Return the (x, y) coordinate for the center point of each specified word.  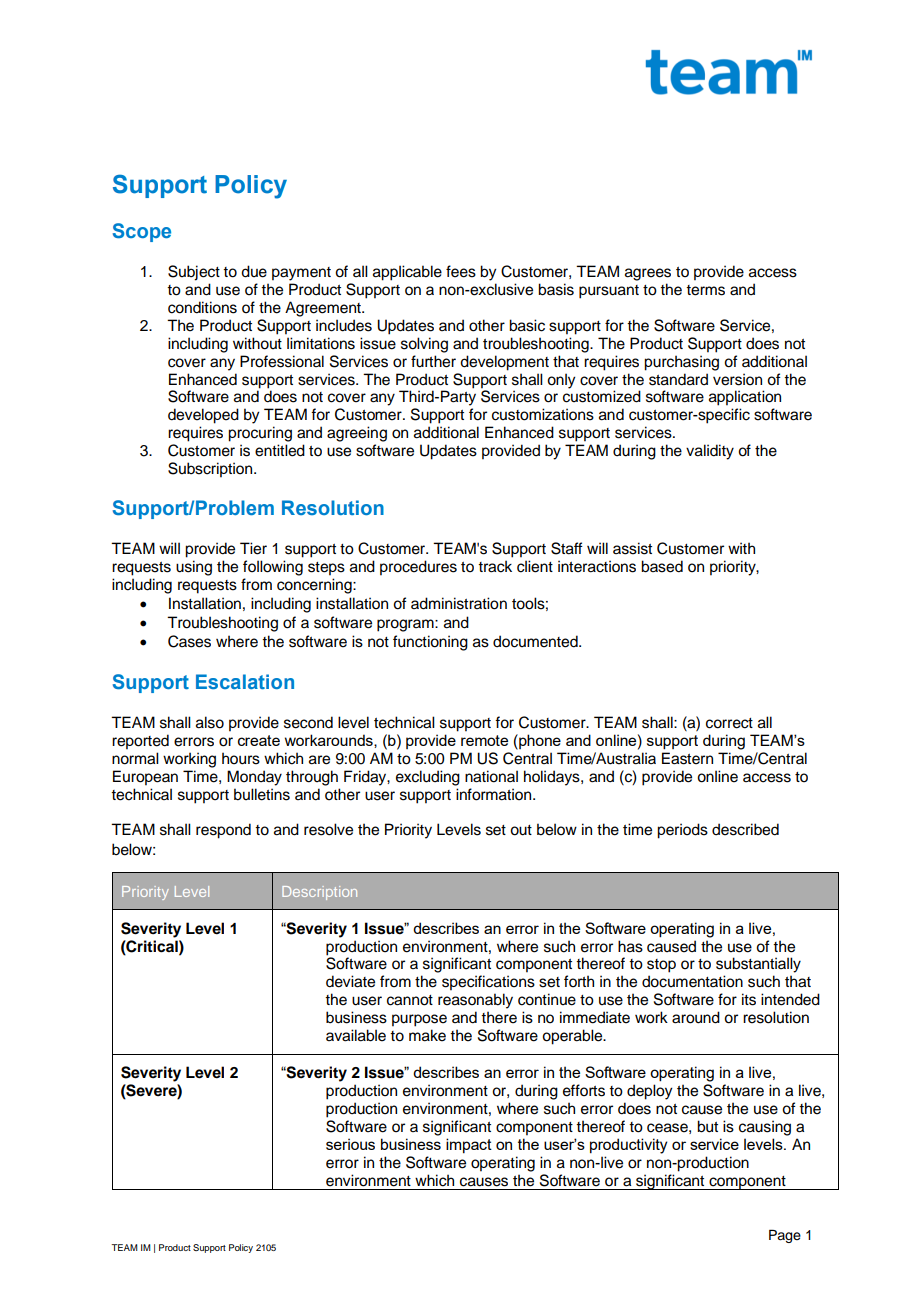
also (210, 722)
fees (461, 271)
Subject (194, 273)
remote (484, 740)
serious (350, 1144)
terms (705, 290)
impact (469, 1145)
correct (729, 723)
